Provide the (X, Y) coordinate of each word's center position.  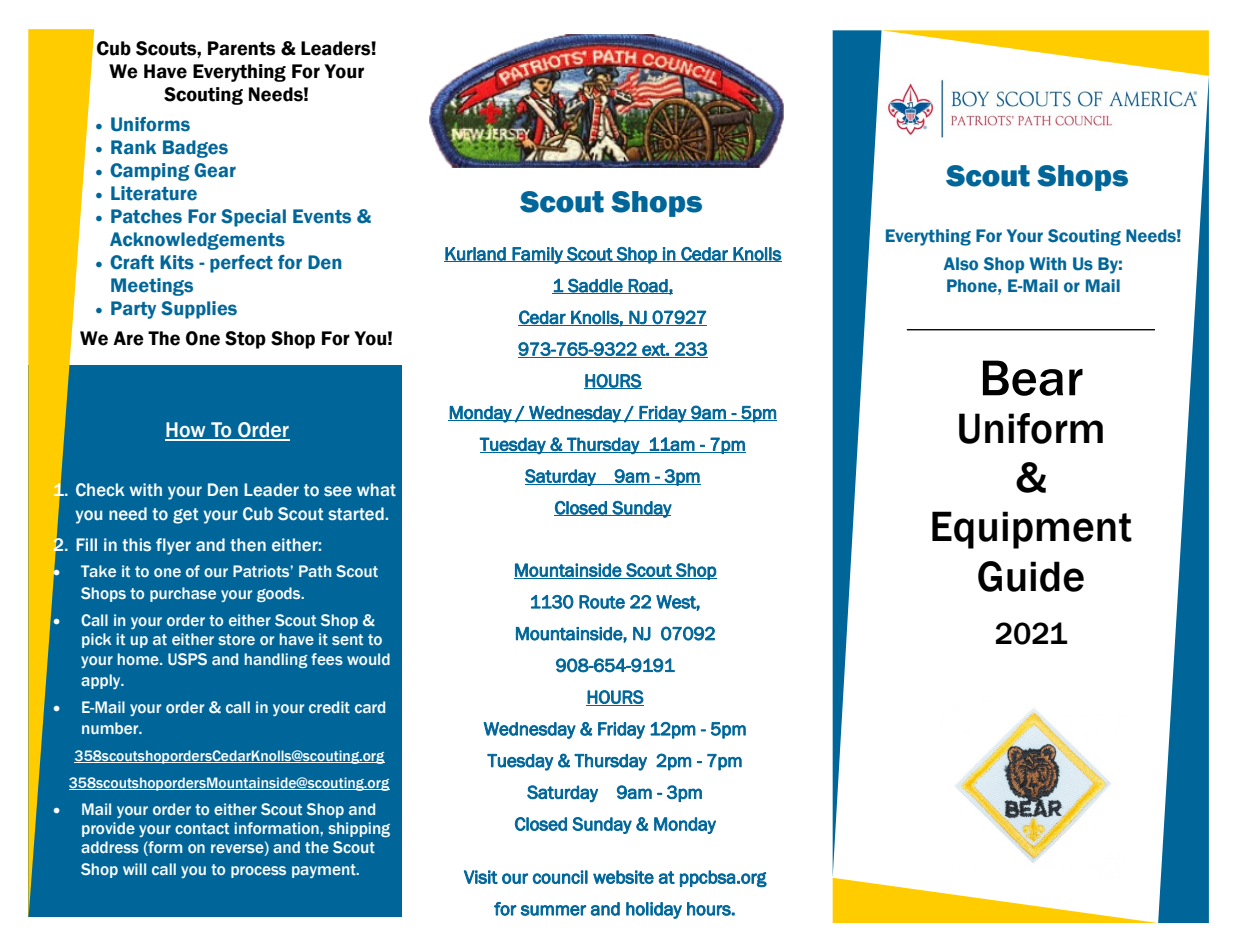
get (185, 516)
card (370, 707)
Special (253, 218)
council (560, 877)
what (376, 490)
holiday (654, 910)
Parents (241, 48)
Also (961, 264)
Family (538, 255)
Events (322, 216)
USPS (187, 659)
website (623, 877)
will (134, 869)
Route (602, 602)
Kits (177, 262)
